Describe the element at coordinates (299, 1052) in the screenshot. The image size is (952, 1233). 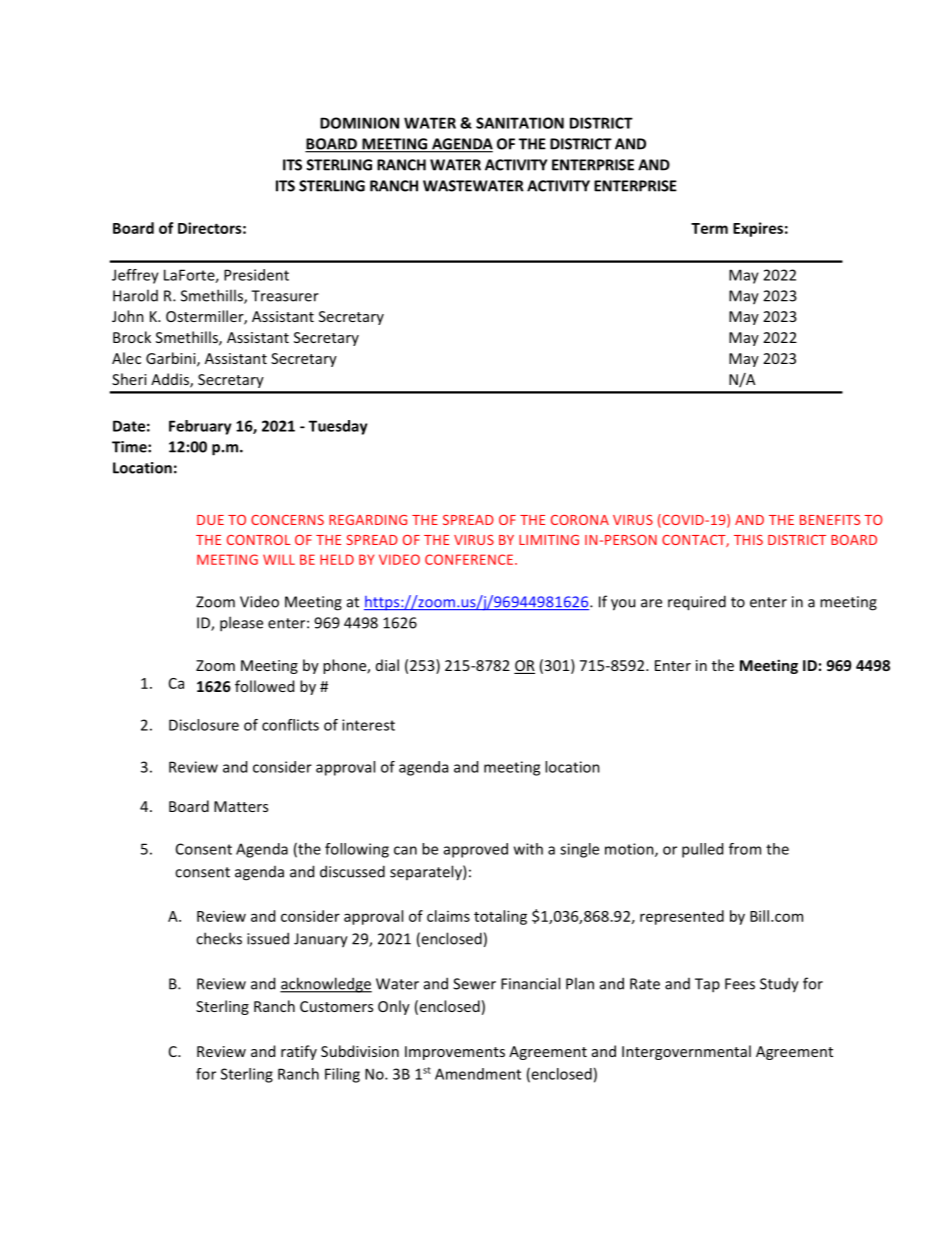
I see `ratify` at that location.
